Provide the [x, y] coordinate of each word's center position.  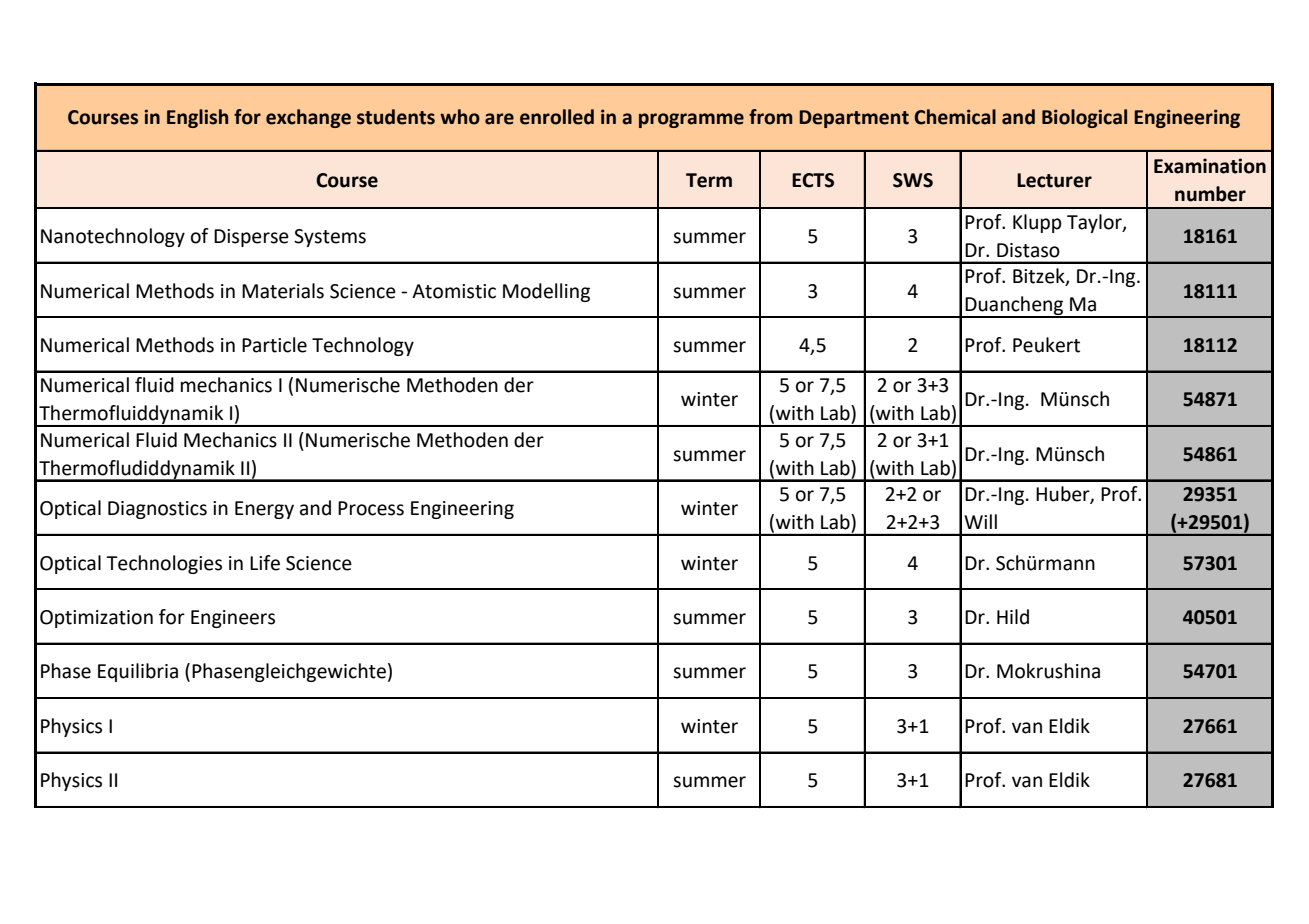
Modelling [546, 292]
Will [980, 521]
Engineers [233, 619]
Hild [1013, 617]
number [1210, 194]
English [197, 118]
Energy [264, 510]
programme [691, 120]
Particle [274, 345]
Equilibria [138, 672]
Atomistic [454, 291]
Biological [1084, 118]
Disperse [251, 238]
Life [265, 563]
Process [371, 508]
